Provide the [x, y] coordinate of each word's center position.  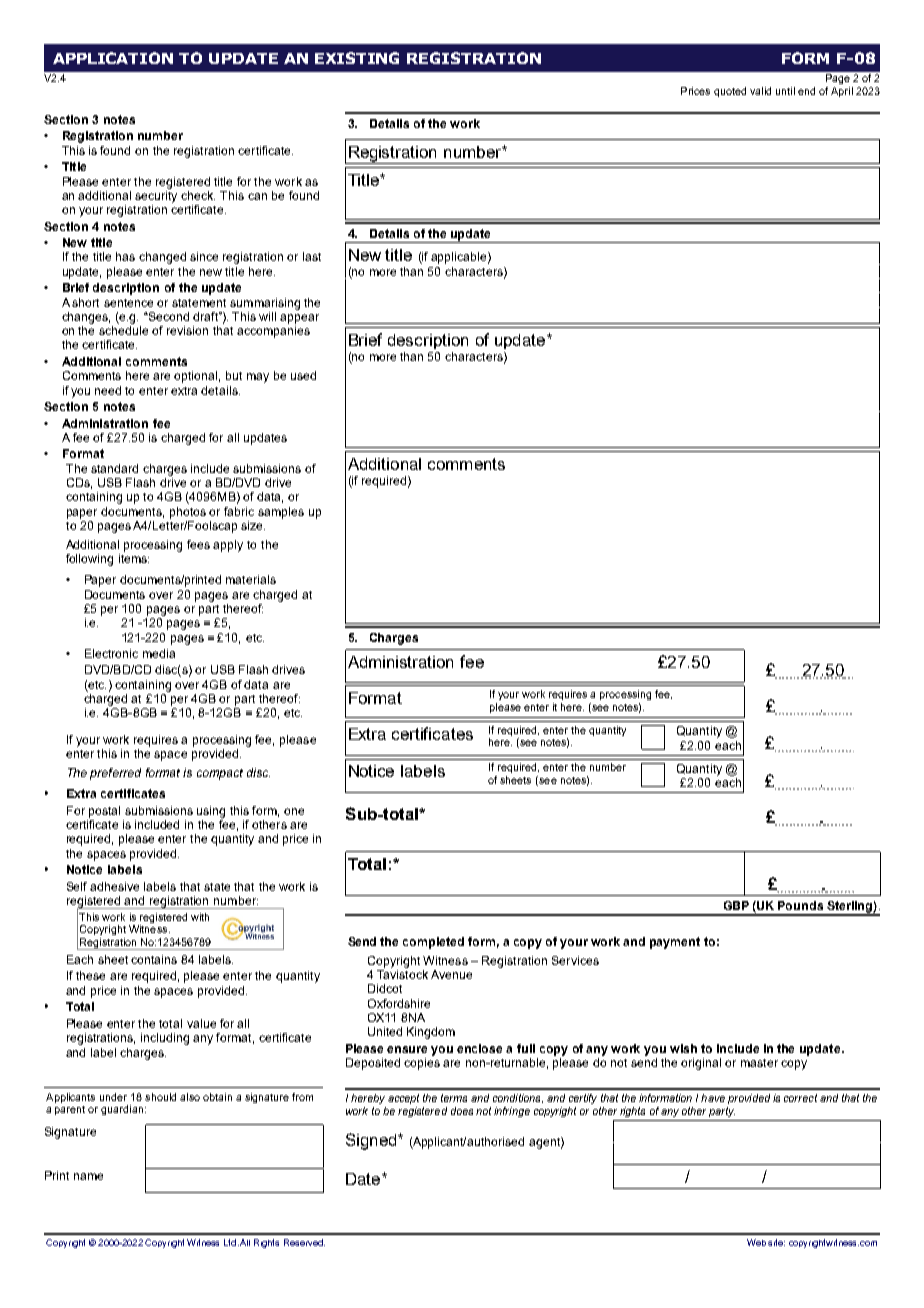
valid [760, 91]
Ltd [230, 1242]
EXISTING [357, 58]
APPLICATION [113, 58]
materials [251, 579]
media [159, 653]
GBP [736, 905]
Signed [372, 1141]
